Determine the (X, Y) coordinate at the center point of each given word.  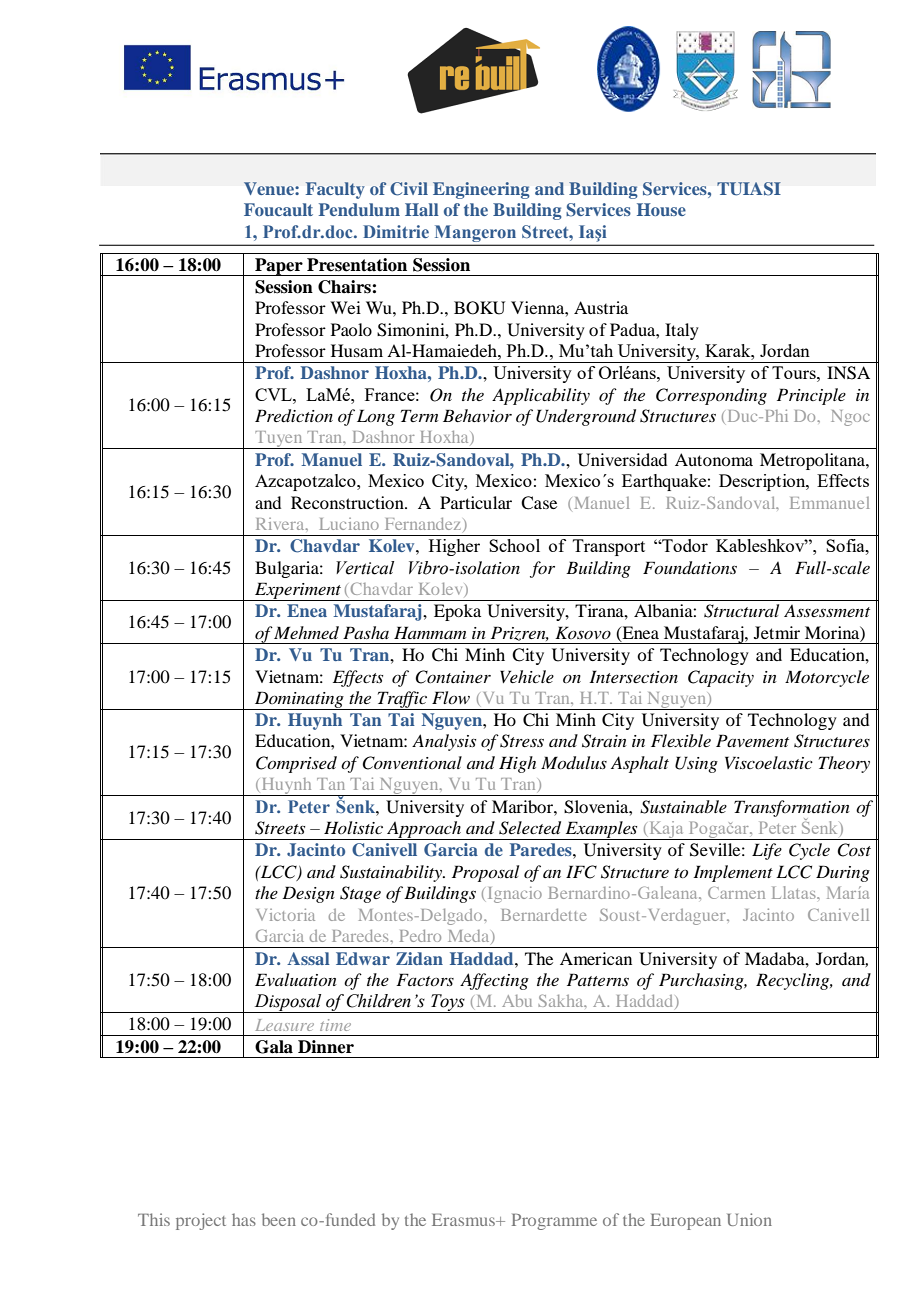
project (201, 1221)
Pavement (752, 740)
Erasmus (465, 1220)
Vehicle (527, 676)
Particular (476, 502)
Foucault (278, 209)
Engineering (481, 190)
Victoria (285, 914)
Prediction (294, 416)
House (661, 209)
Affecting (494, 981)
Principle (811, 396)
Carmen (736, 893)
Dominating (299, 700)
